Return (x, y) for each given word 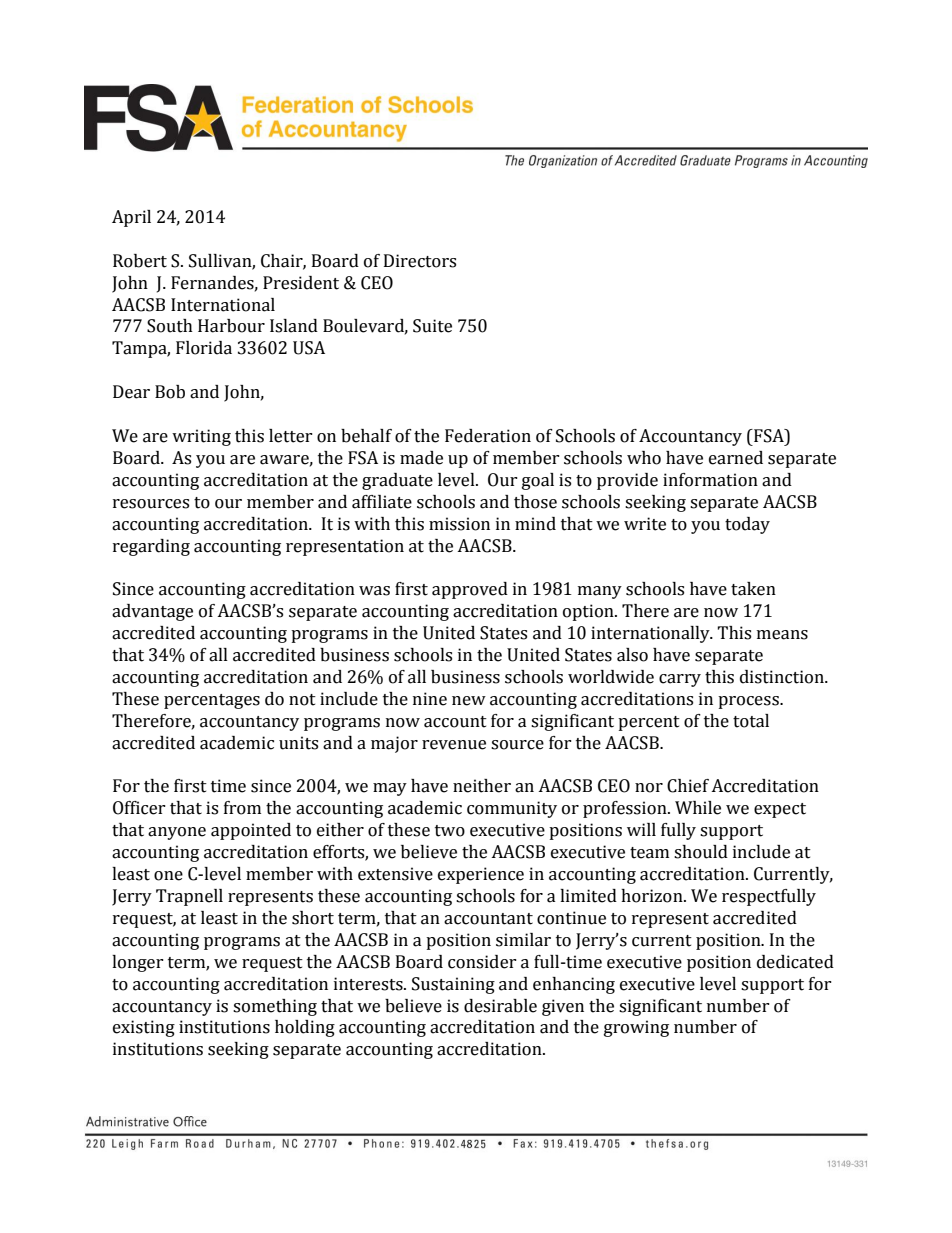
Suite (432, 326)
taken (753, 589)
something (275, 1007)
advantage (152, 612)
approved (470, 590)
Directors (420, 261)
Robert (140, 261)
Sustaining (453, 985)
